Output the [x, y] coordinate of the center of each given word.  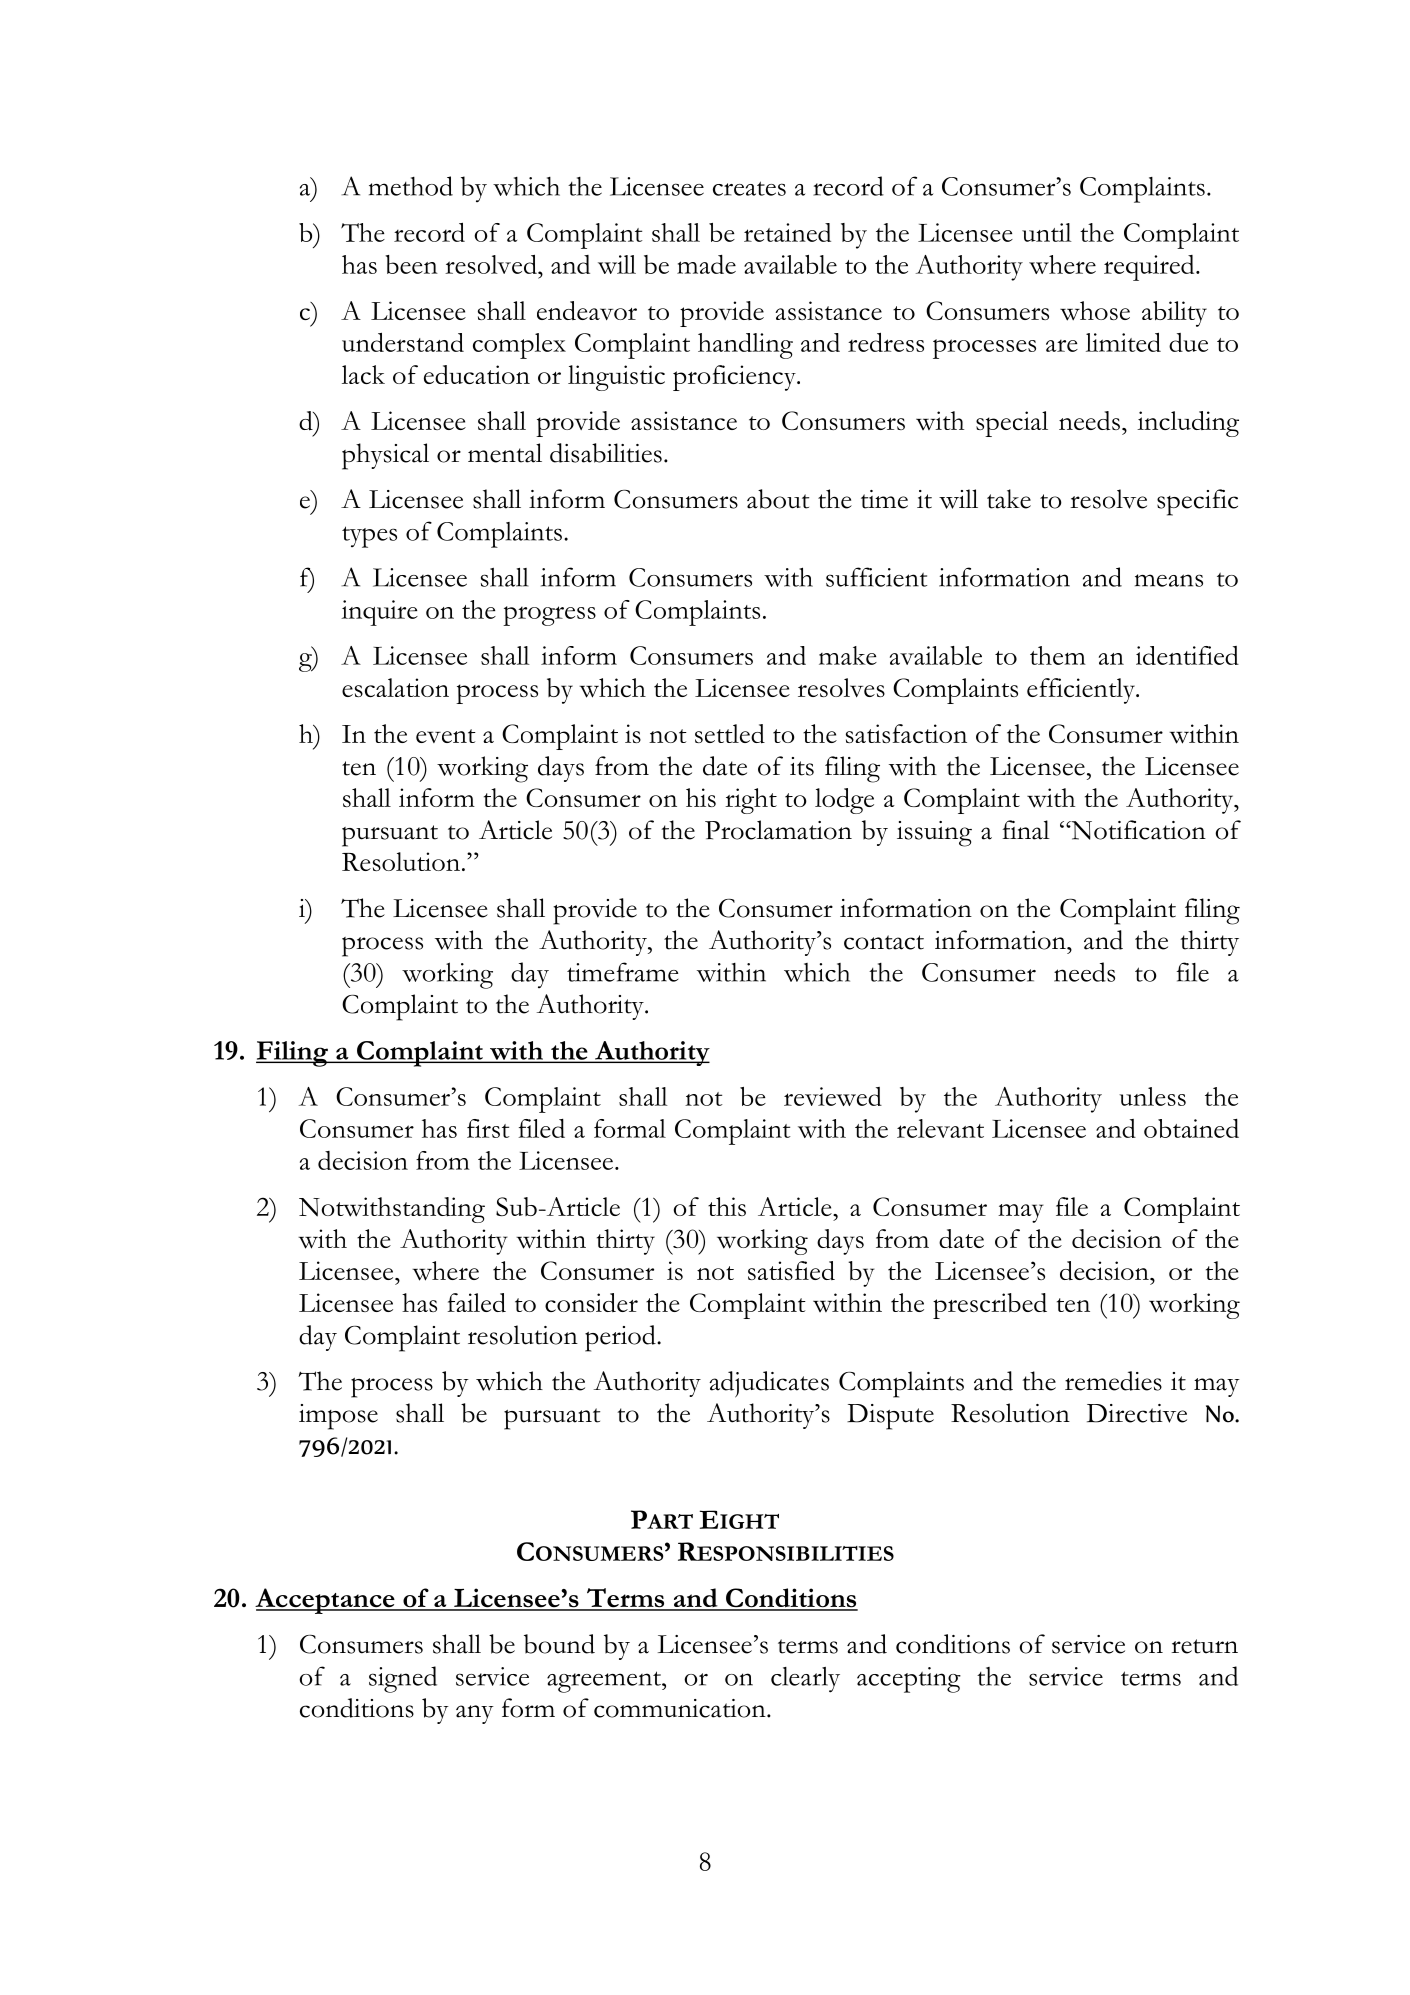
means [1169, 580]
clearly [805, 1680]
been [411, 264]
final [1026, 830]
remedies [1113, 1381]
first [488, 1128]
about [778, 499]
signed [403, 1679]
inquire [379, 613]
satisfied [791, 1270]
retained [787, 232]
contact [884, 942]
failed [477, 1302]
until [1047, 232]
